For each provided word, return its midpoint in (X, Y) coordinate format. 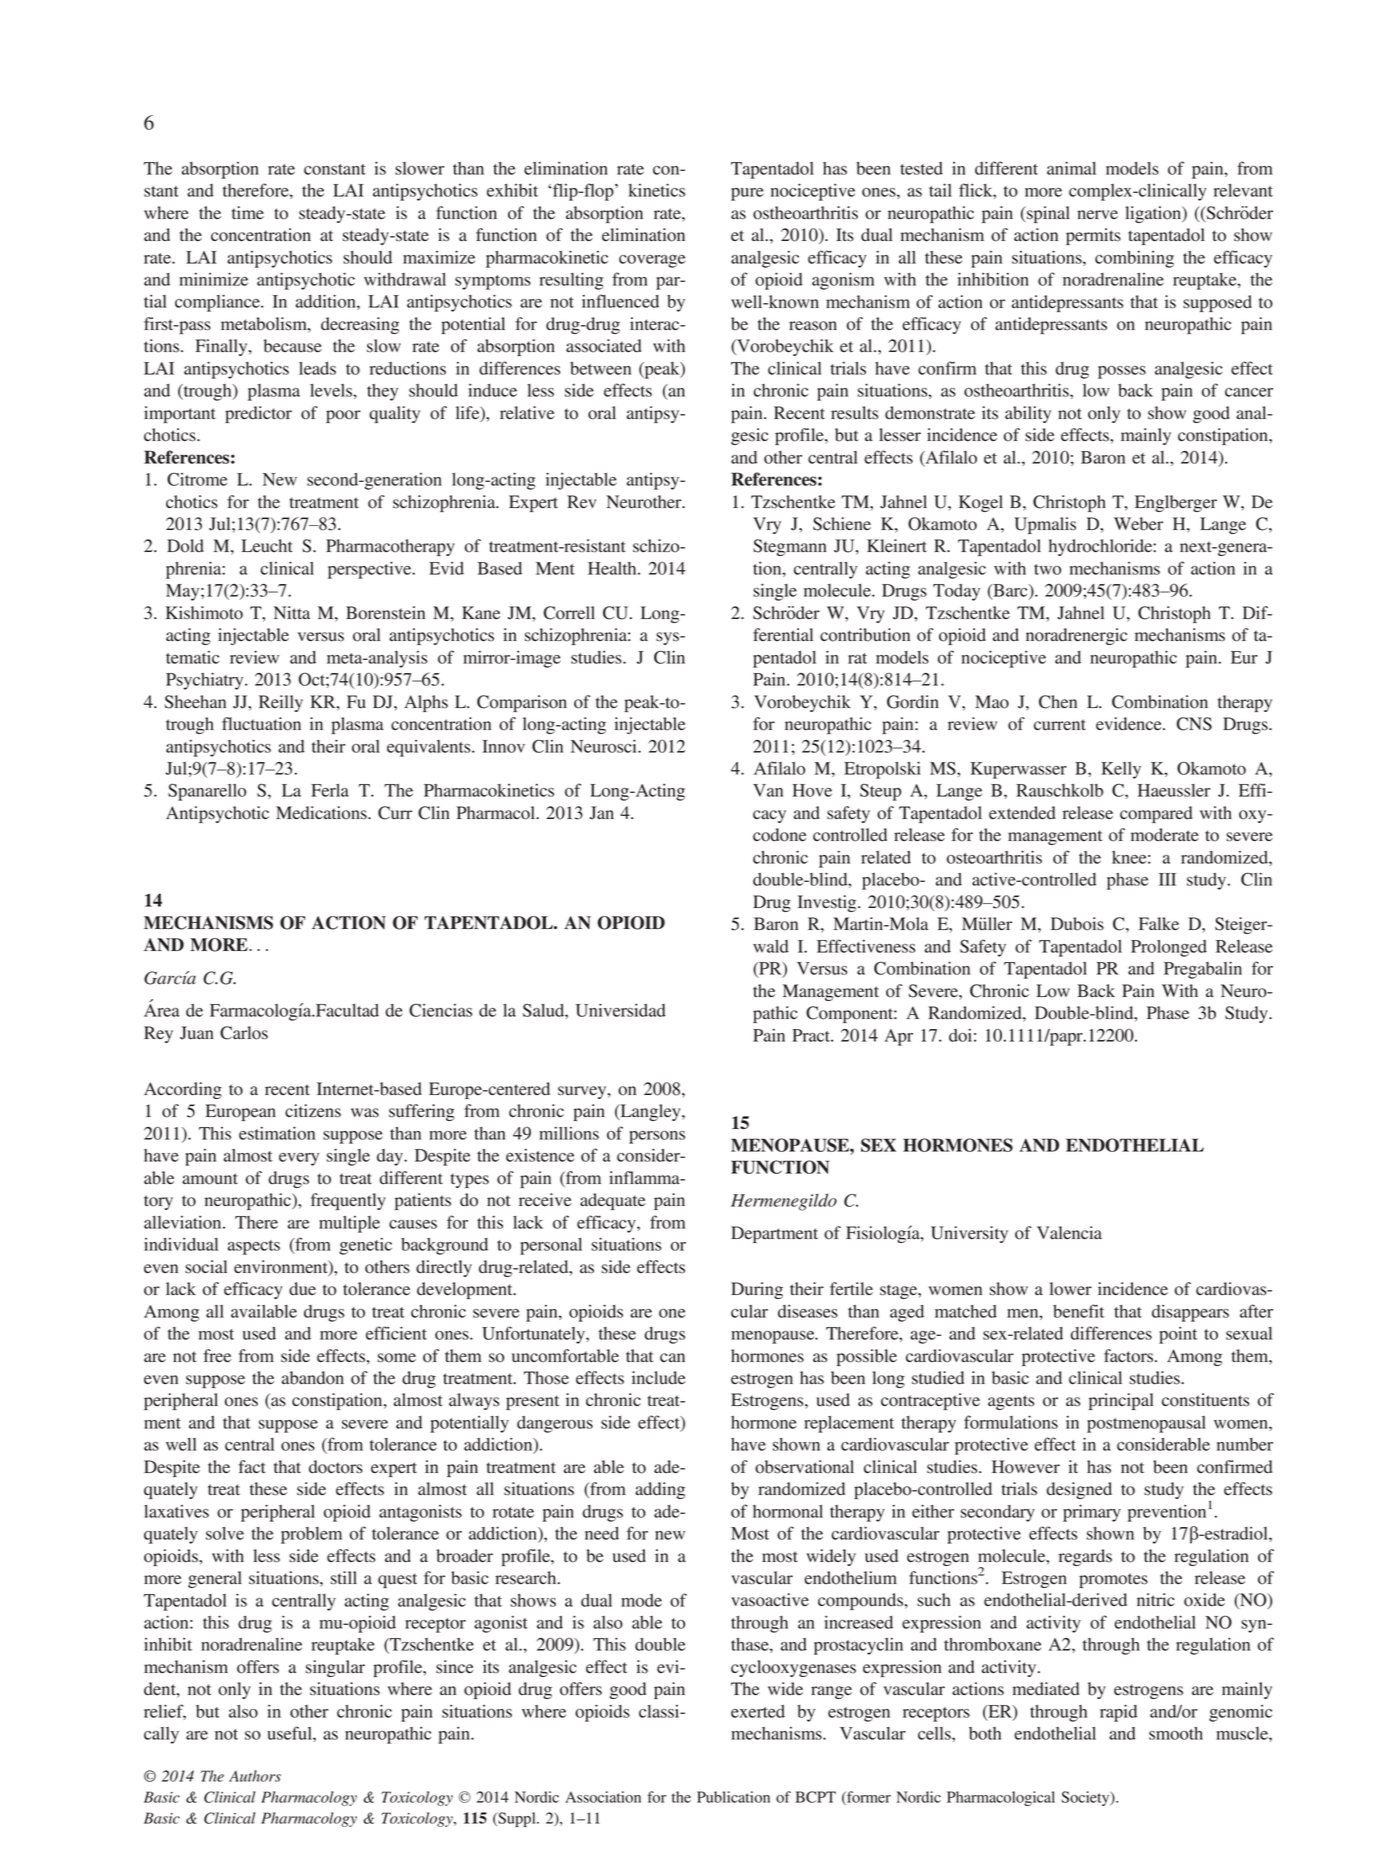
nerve (1097, 214)
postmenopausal (1146, 1424)
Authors (255, 1776)
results (854, 413)
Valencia (1069, 1232)
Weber (1138, 524)
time (248, 212)
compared (1156, 814)
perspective (371, 570)
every (299, 1159)
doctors (336, 1467)
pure (747, 194)
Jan (602, 813)
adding (660, 1490)
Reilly (281, 703)
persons (657, 1137)
